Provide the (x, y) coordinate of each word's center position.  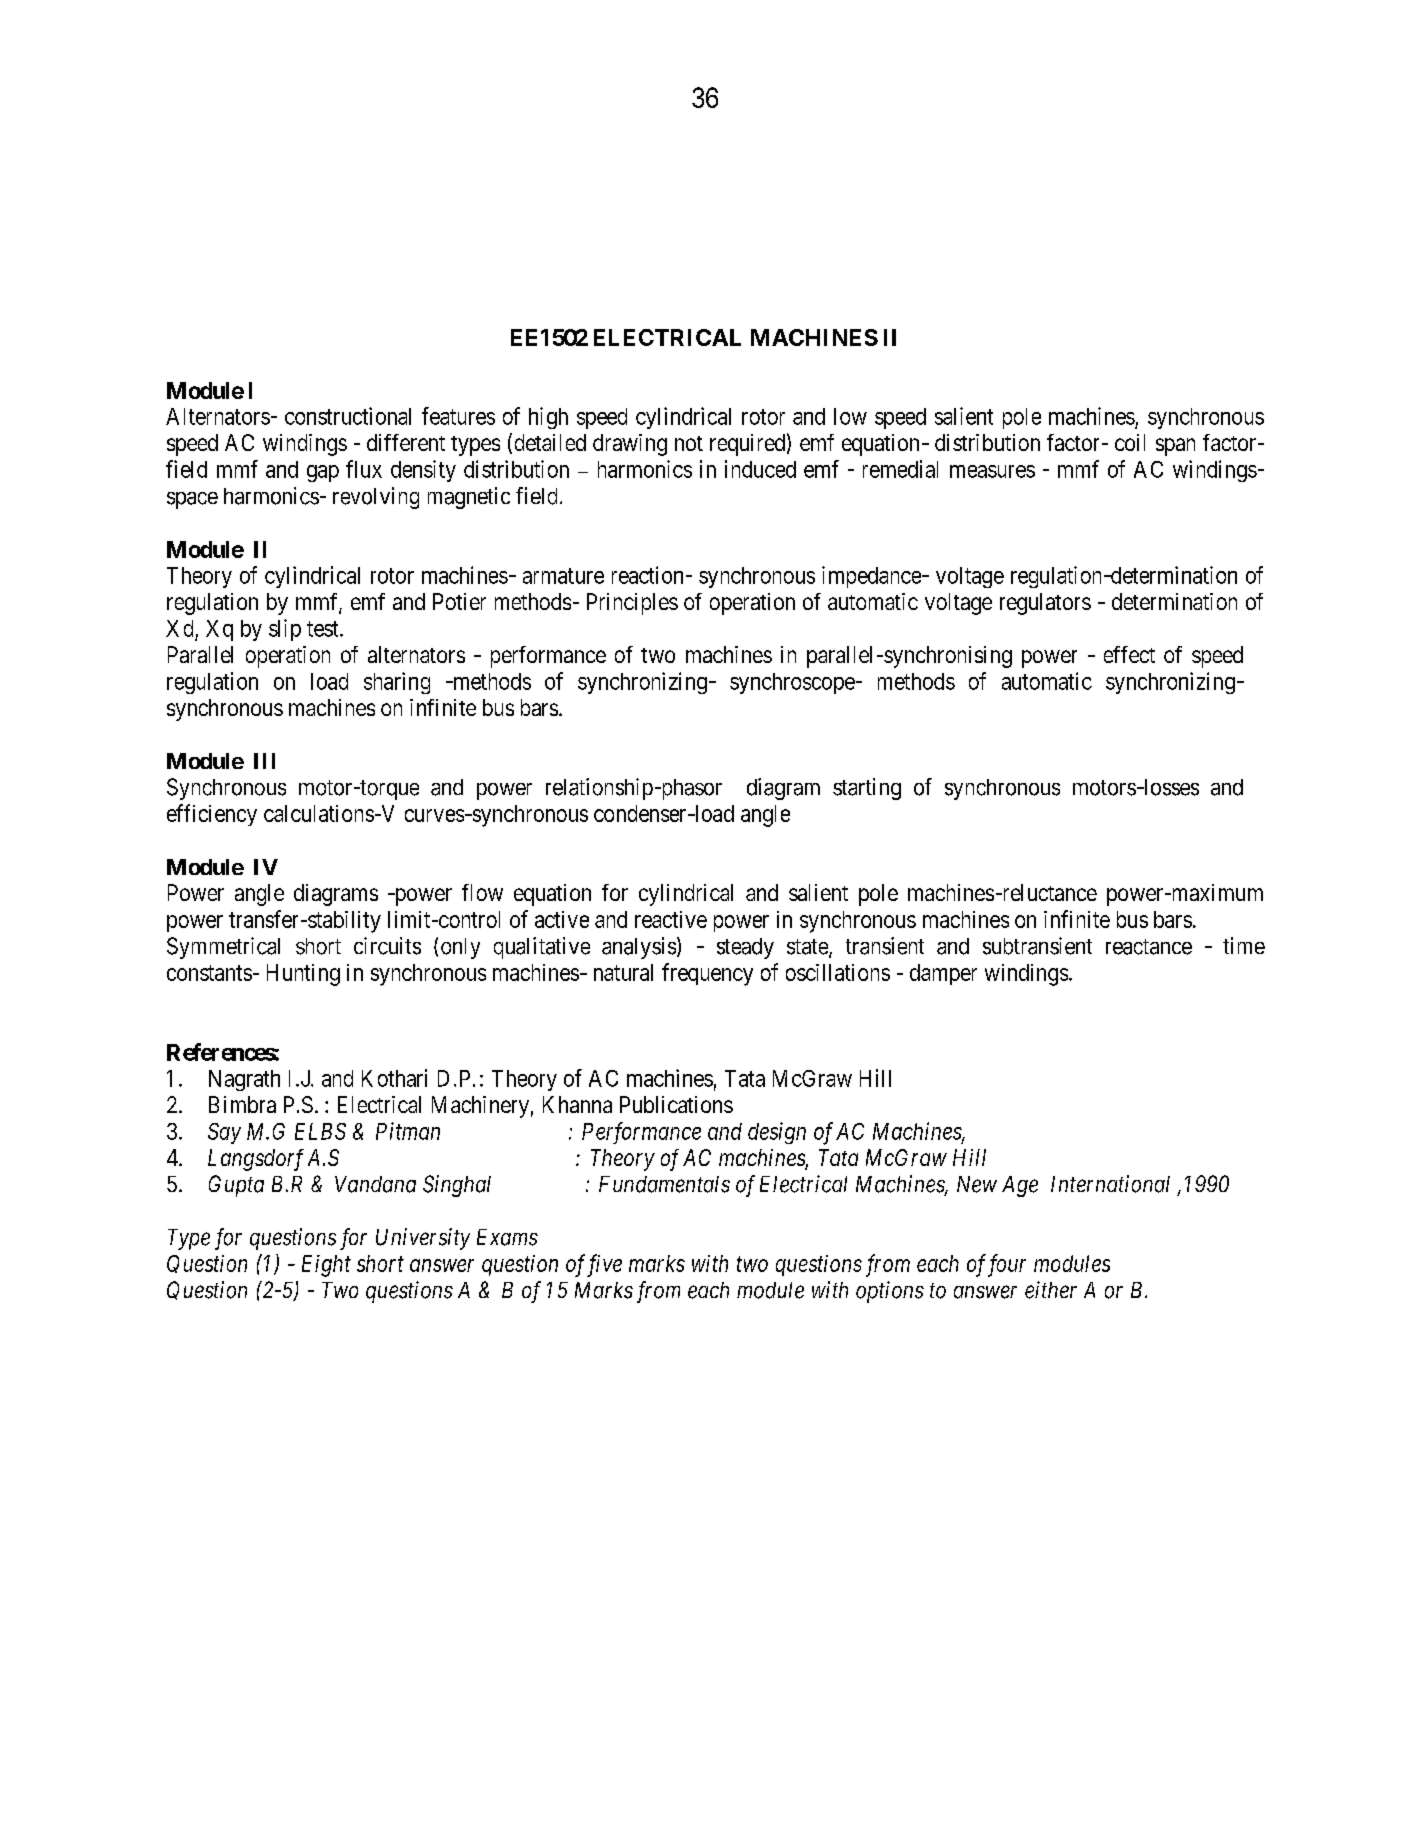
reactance (1149, 947)
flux (364, 469)
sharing (397, 683)
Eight (326, 1266)
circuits (387, 946)
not (689, 443)
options (890, 1292)
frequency (707, 974)
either (1051, 1290)
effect (1129, 654)
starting (867, 789)
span (1175, 447)
